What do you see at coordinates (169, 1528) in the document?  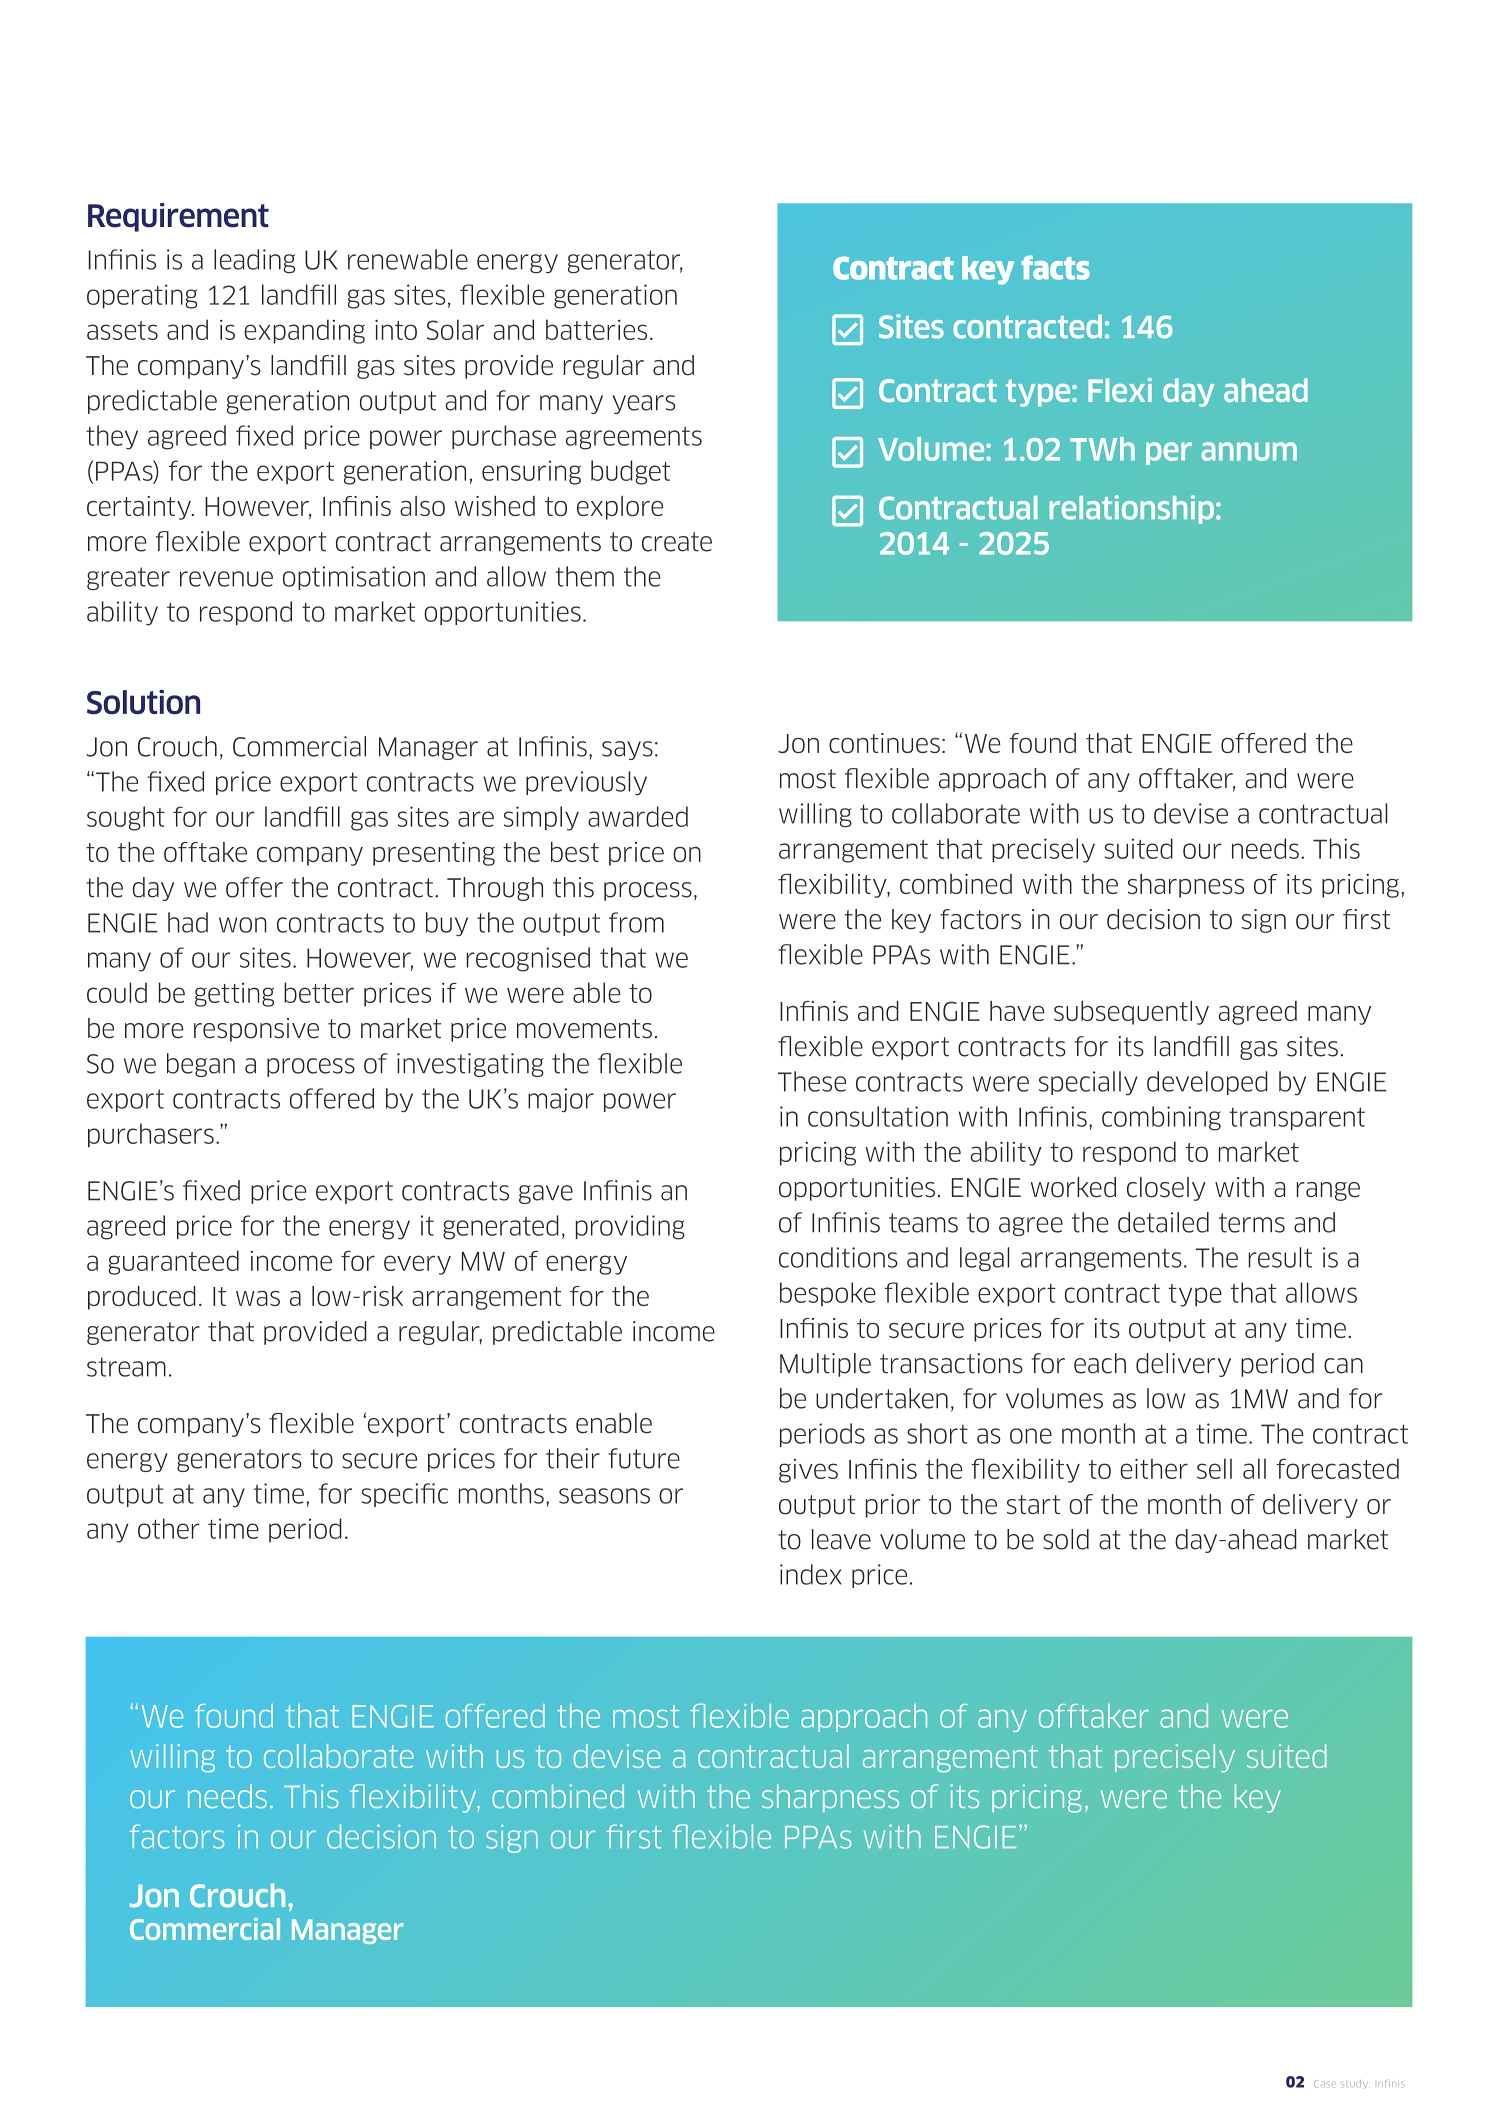 I see `other` at bounding box center [169, 1528].
